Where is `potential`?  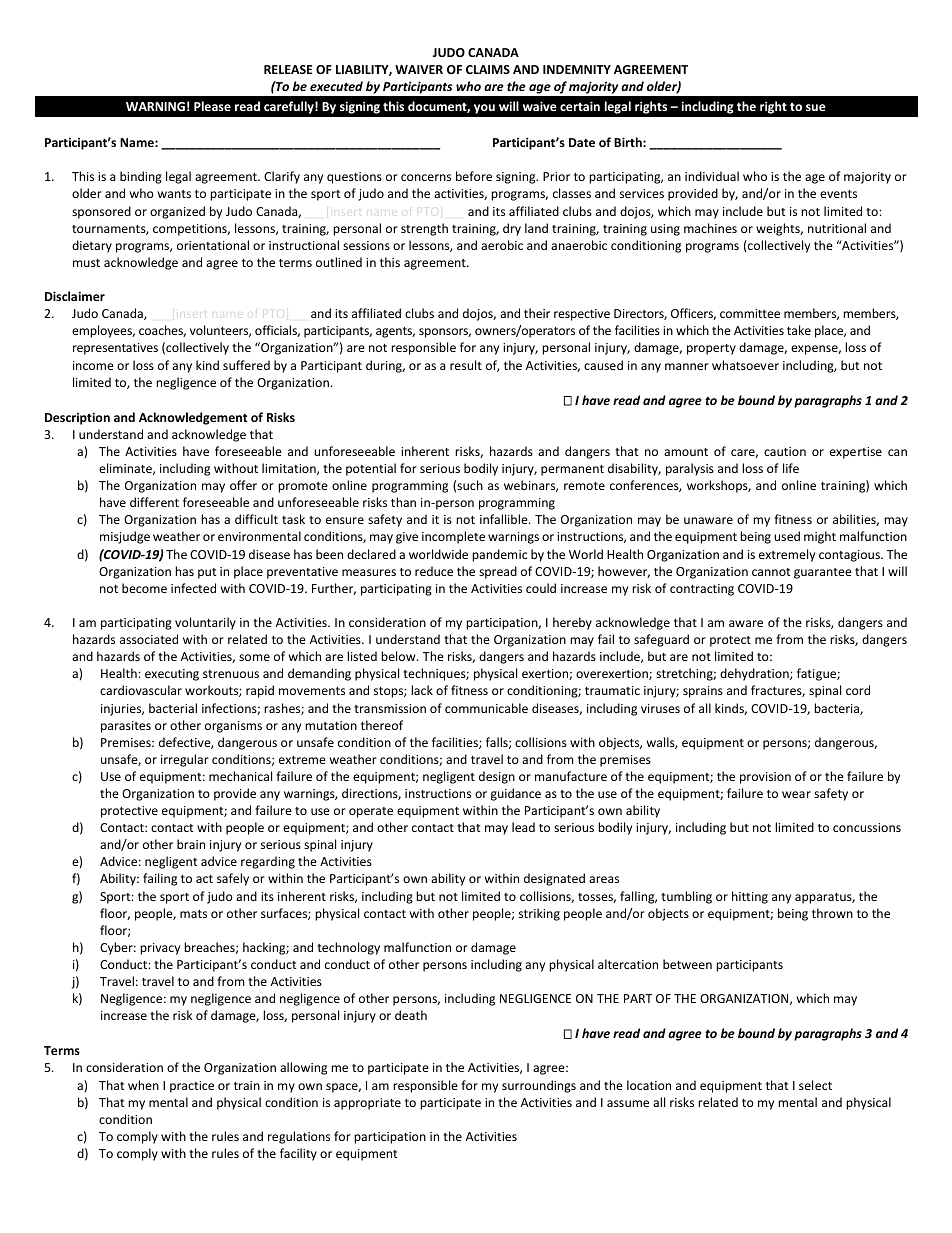
potential is located at coordinates (371, 469).
